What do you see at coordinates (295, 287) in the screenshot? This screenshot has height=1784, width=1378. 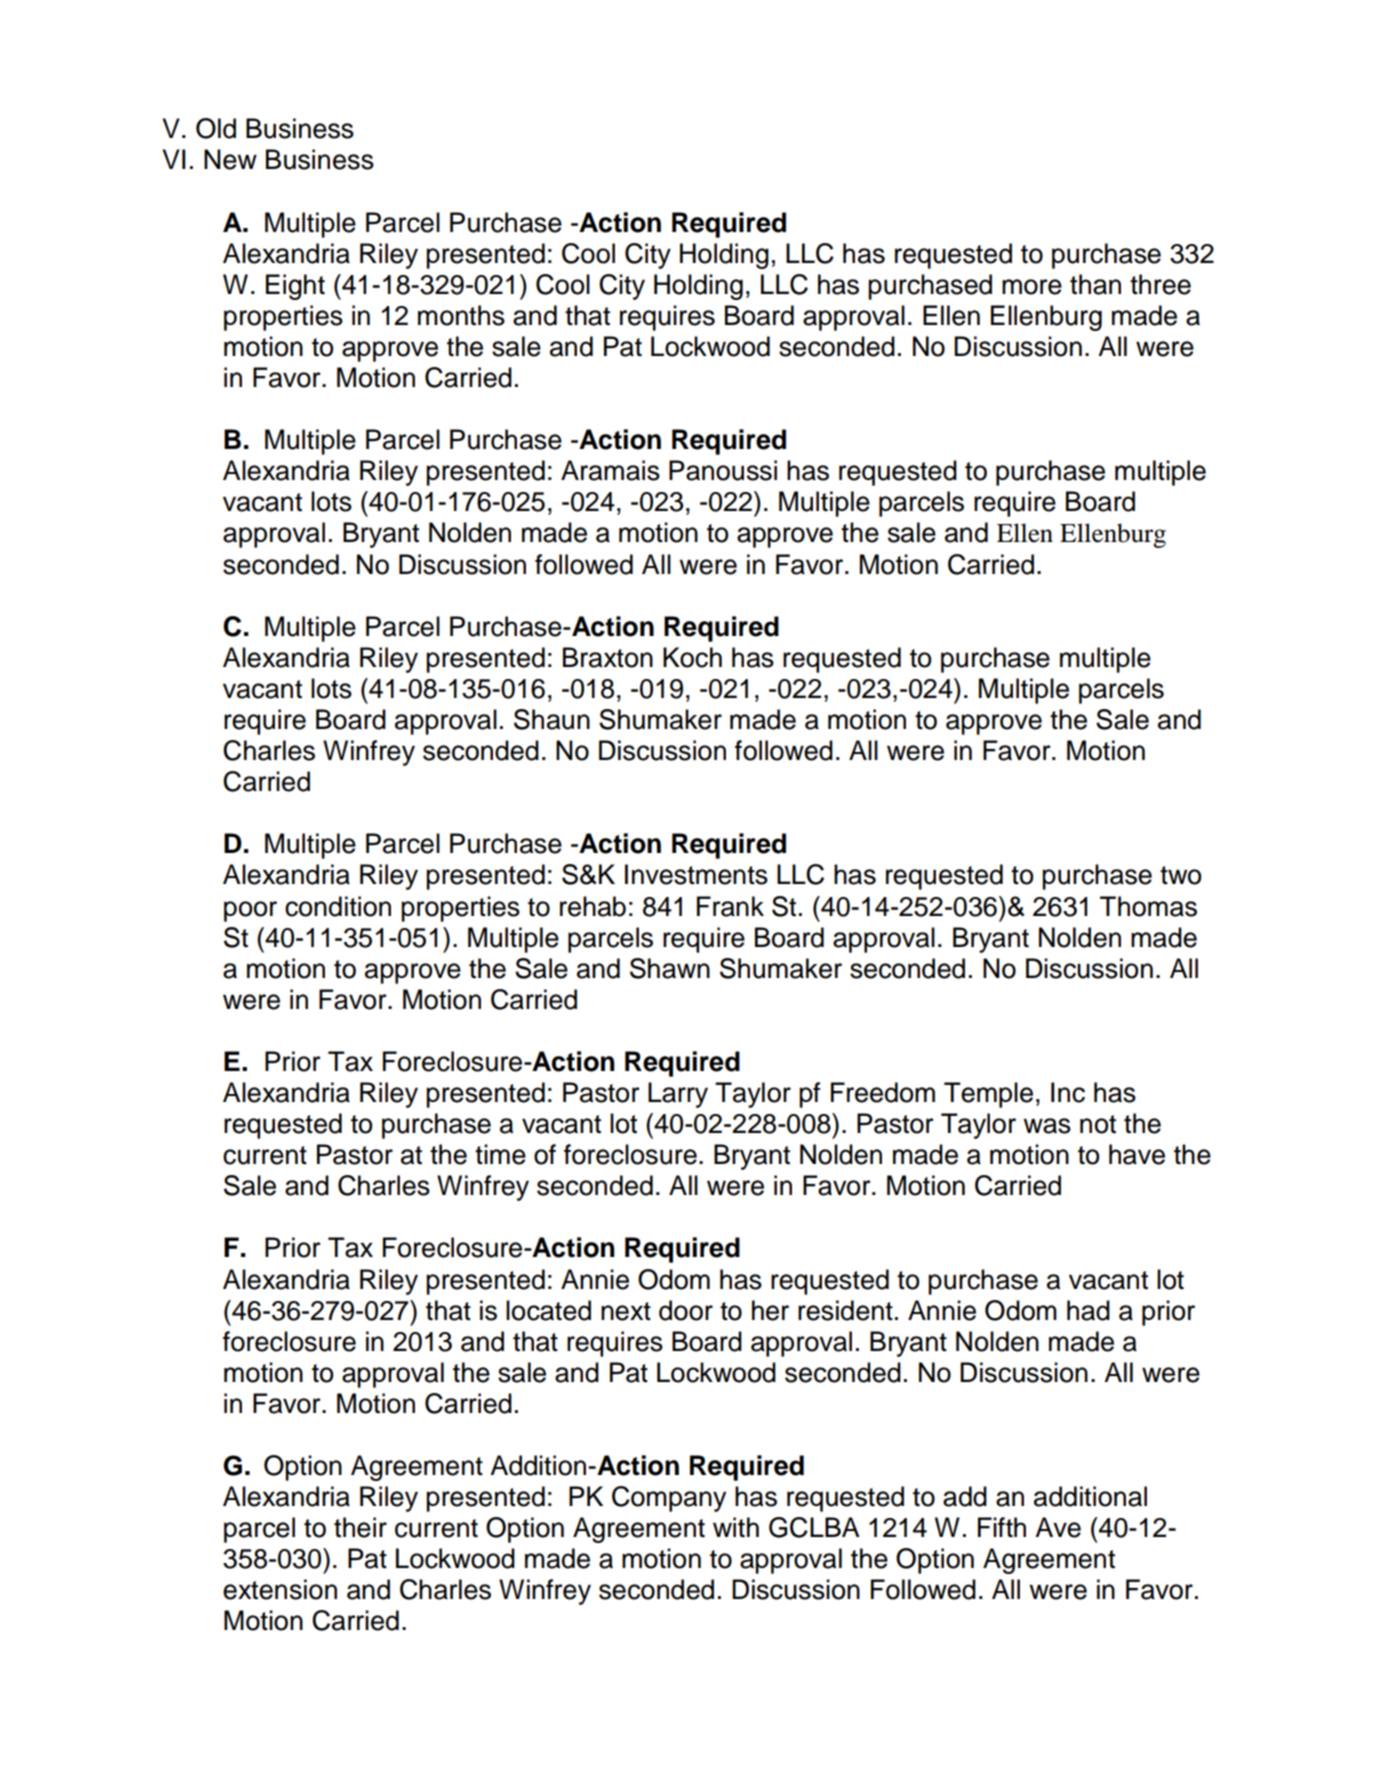 I see `Eight` at bounding box center [295, 287].
